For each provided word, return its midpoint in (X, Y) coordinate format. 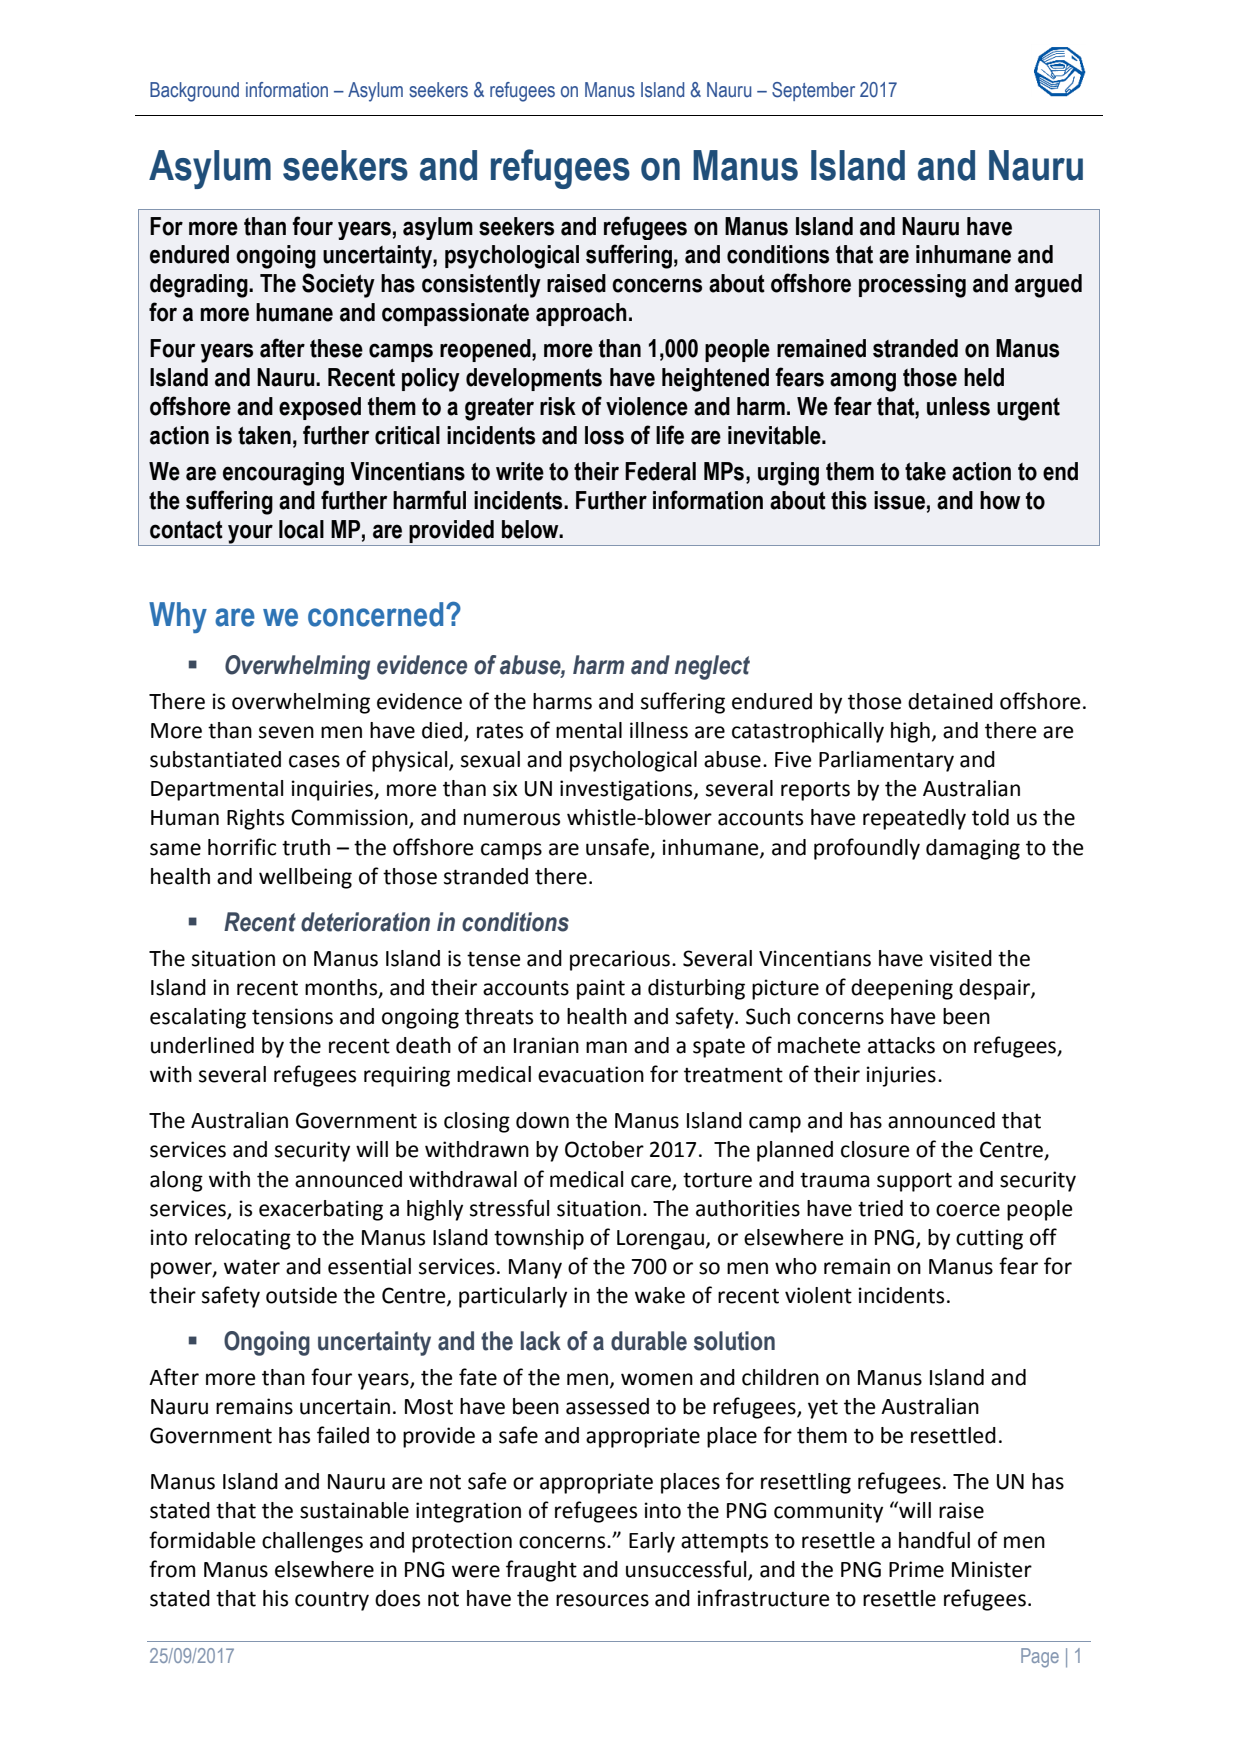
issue (899, 500)
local (301, 529)
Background (194, 92)
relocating (243, 1239)
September (813, 91)
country (332, 1601)
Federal (660, 471)
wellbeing (305, 878)
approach (581, 314)
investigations (627, 790)
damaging (973, 849)
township (539, 1239)
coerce (968, 1210)
